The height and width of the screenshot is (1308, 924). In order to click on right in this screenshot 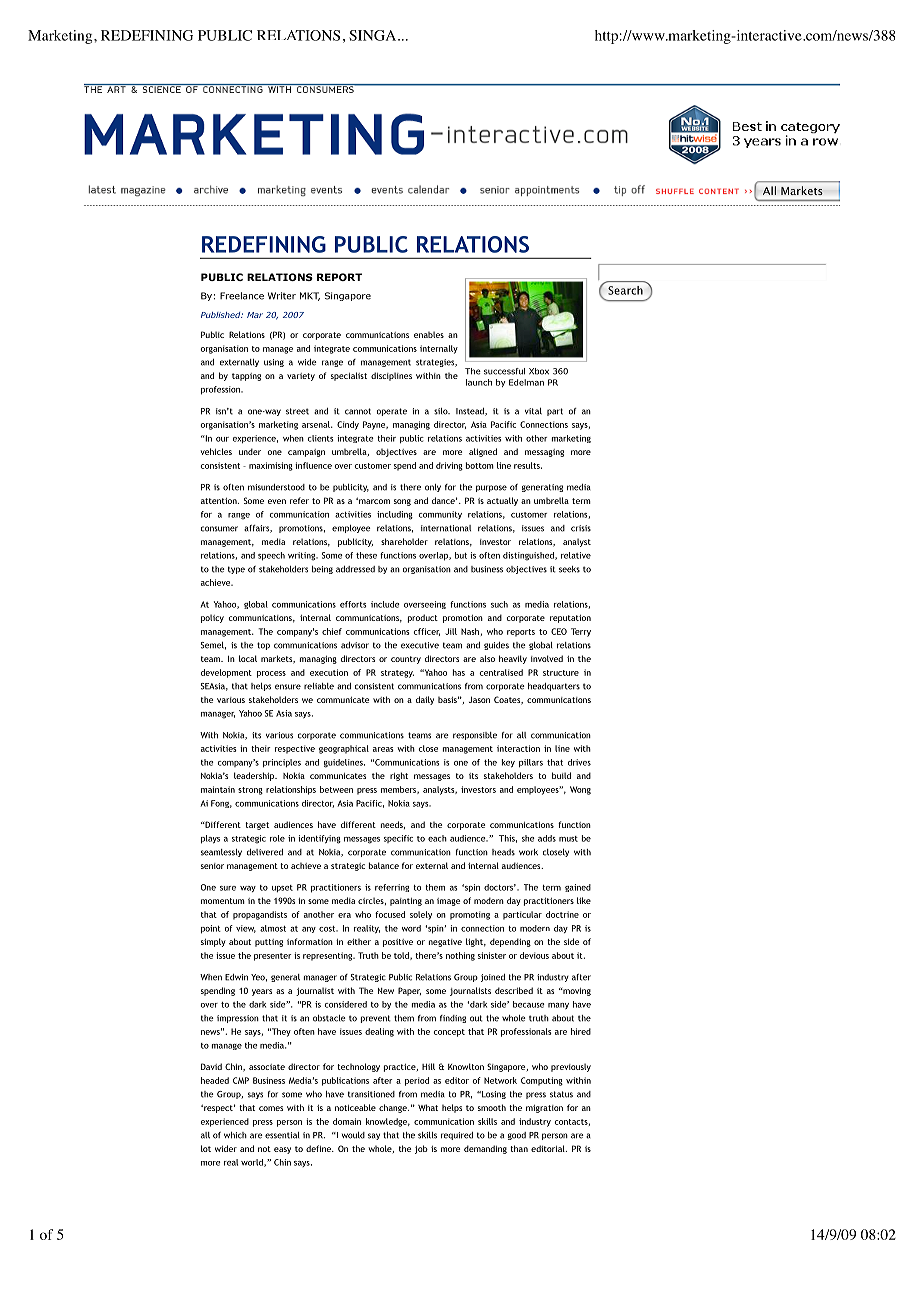, I will do `click(399, 776)`.
